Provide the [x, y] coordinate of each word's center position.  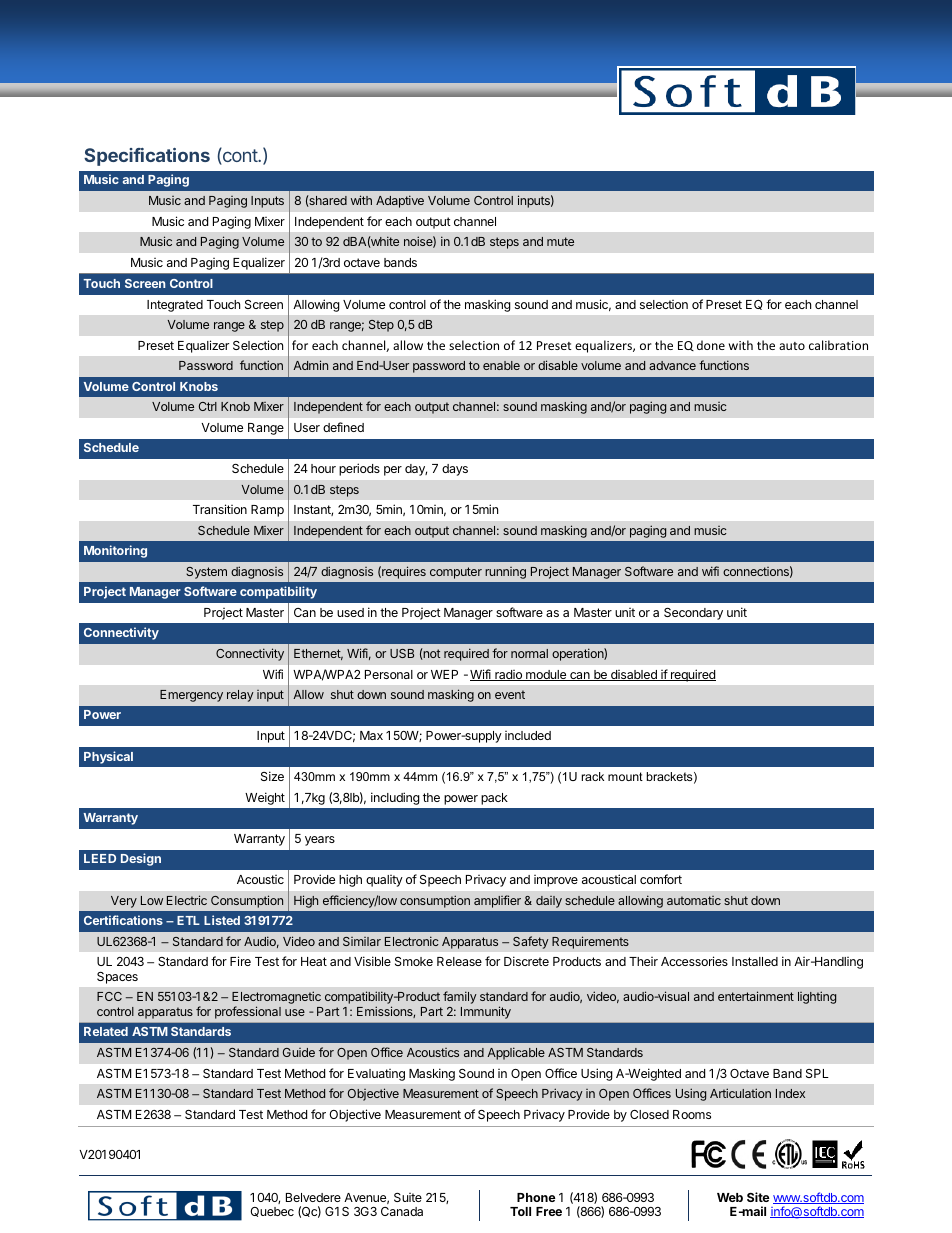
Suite [408, 1197]
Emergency [191, 696]
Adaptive [400, 201]
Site [758, 1197]
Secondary [693, 614]
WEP [444, 674]
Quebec [272, 1212]
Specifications [147, 157]
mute [560, 241]
